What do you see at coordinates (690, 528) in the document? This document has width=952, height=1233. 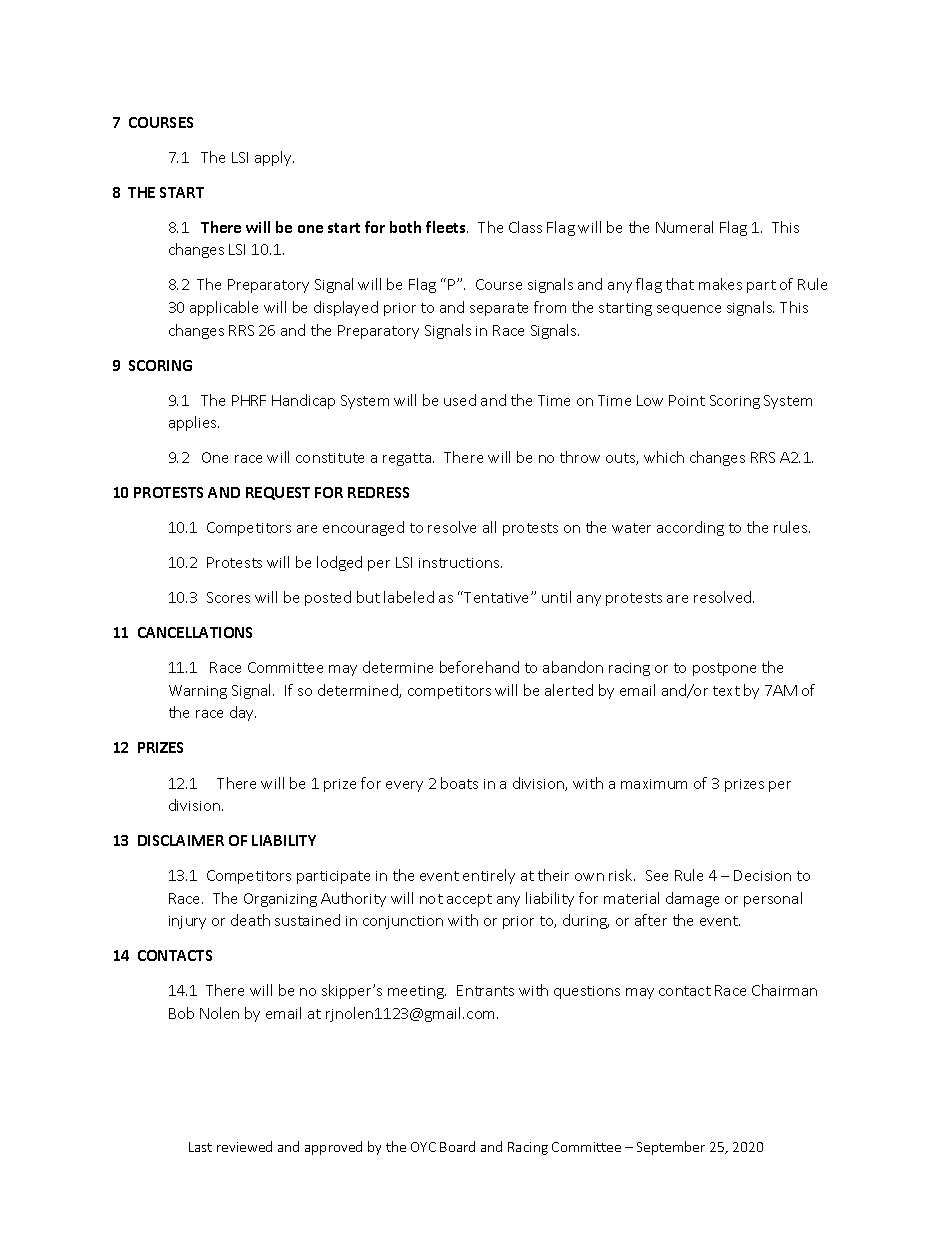 I see `according` at bounding box center [690, 528].
